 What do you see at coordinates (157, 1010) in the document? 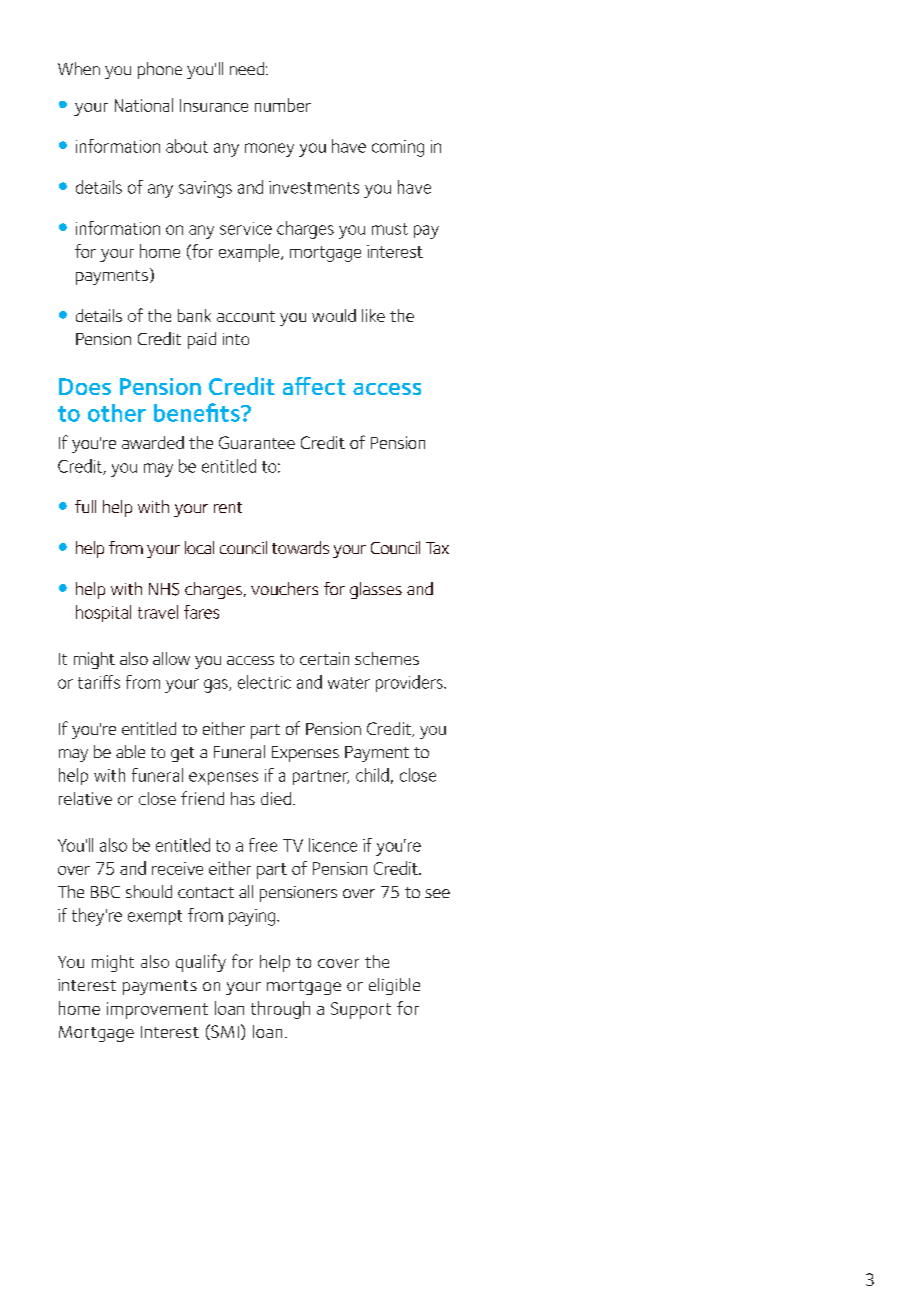
I see `improvement` at bounding box center [157, 1010].
